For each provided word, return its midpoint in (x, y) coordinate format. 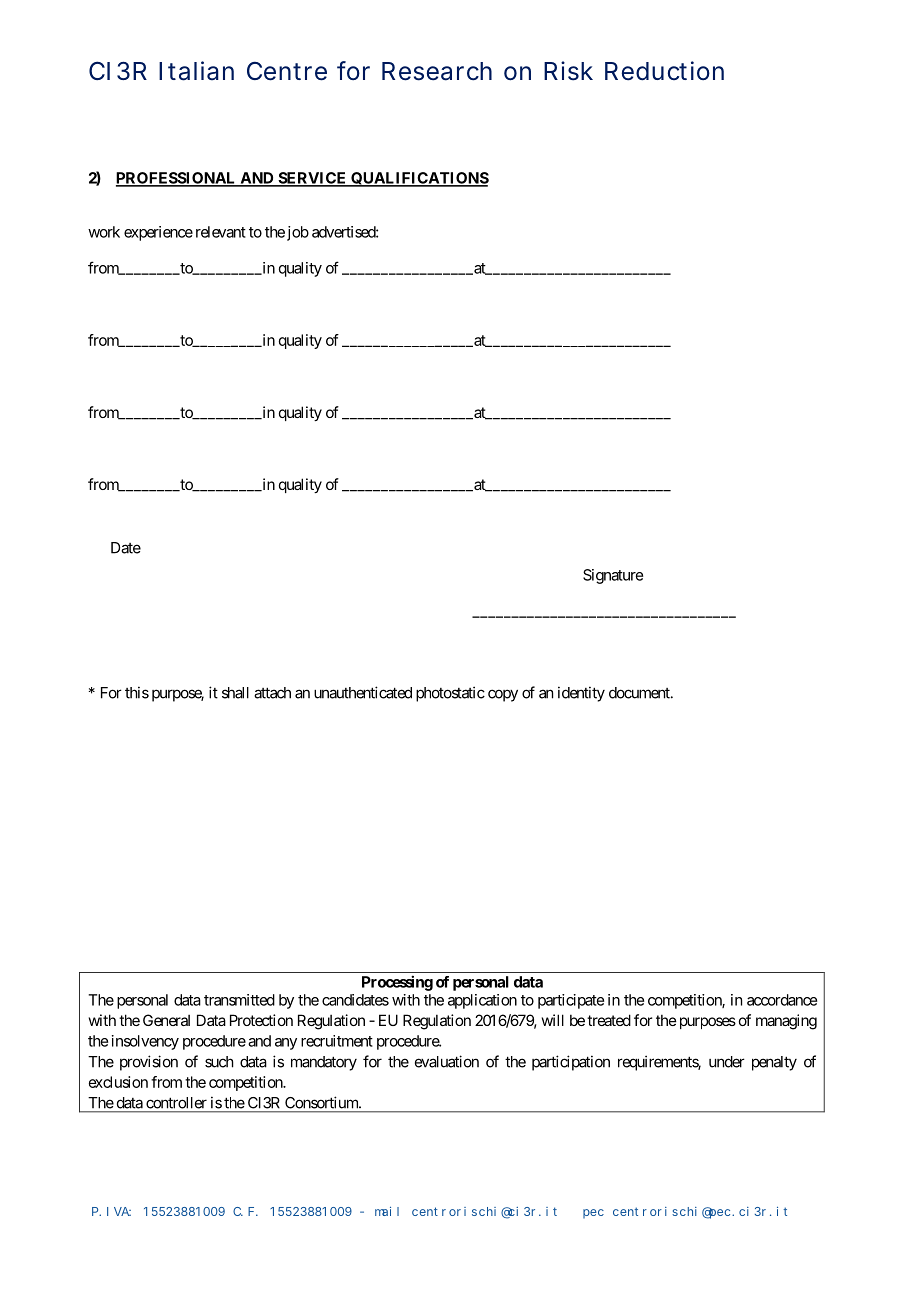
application (482, 1001)
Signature (613, 576)
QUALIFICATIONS (419, 179)
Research (437, 71)
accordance (782, 1000)
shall (235, 693)
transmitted (239, 1000)
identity (581, 694)
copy (503, 695)
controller (176, 1103)
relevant (221, 232)
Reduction (664, 71)
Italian (196, 71)
